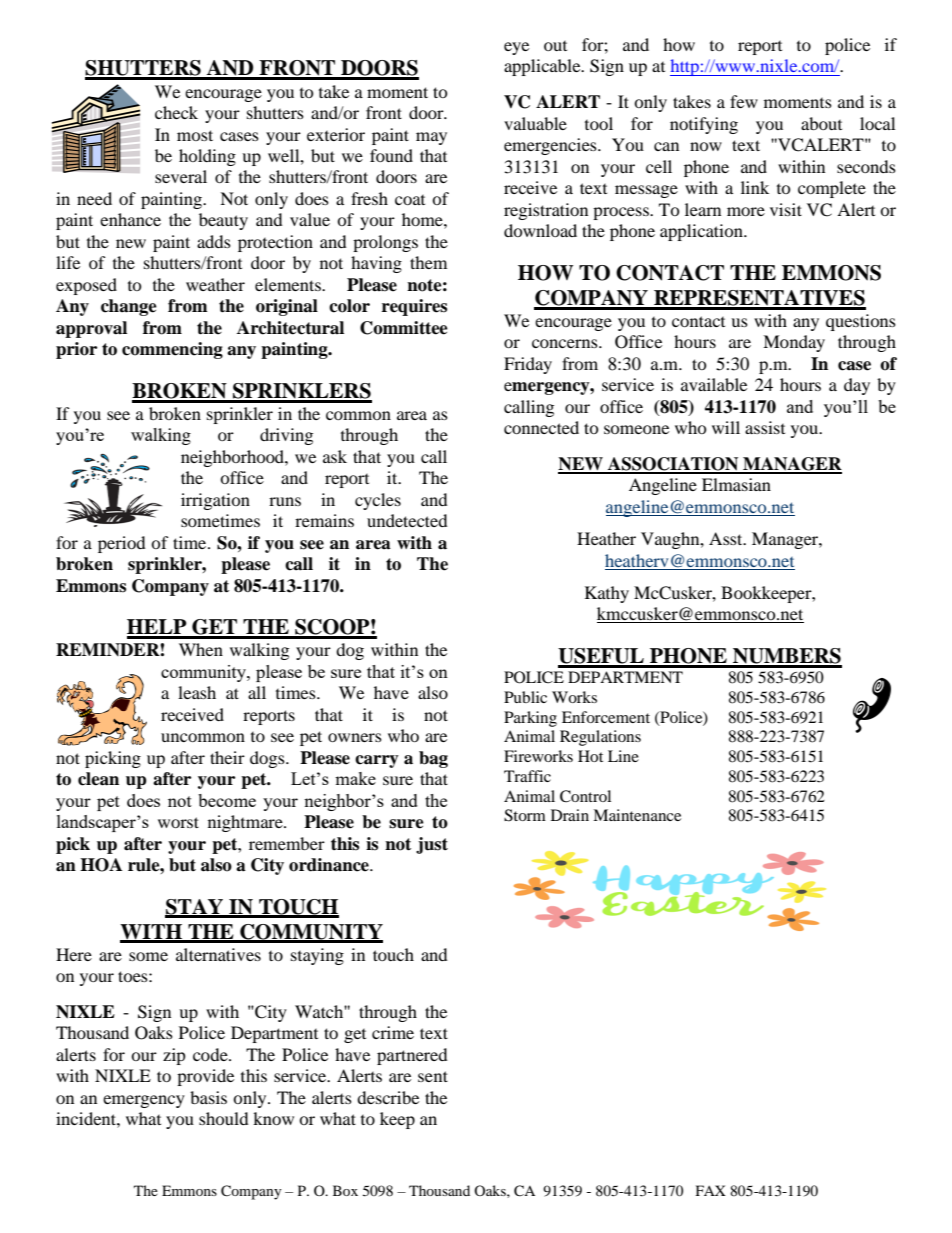 This screenshot has height=1233, width=952. I want to click on few, so click(744, 101).
